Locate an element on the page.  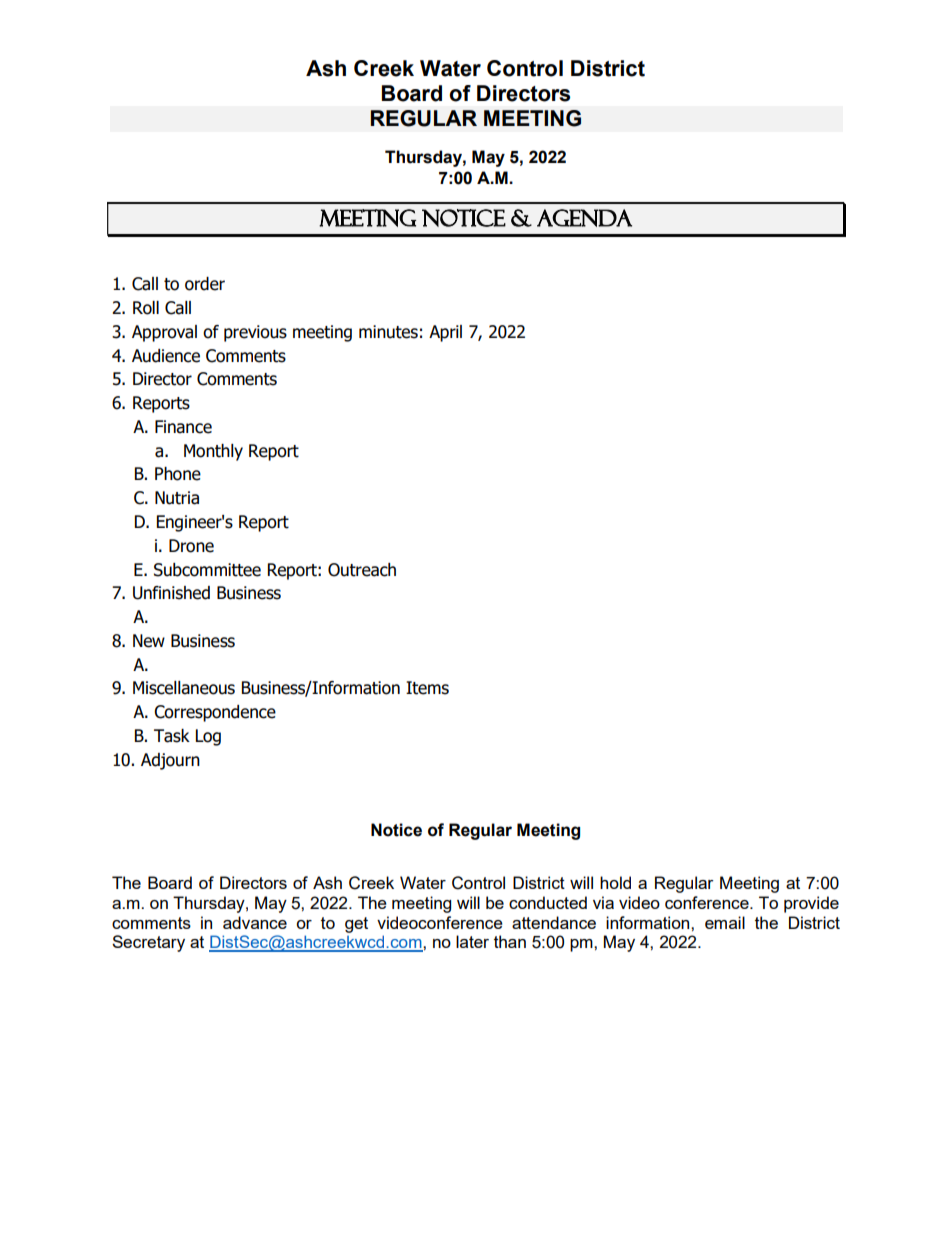
Items is located at coordinates (427, 688).
